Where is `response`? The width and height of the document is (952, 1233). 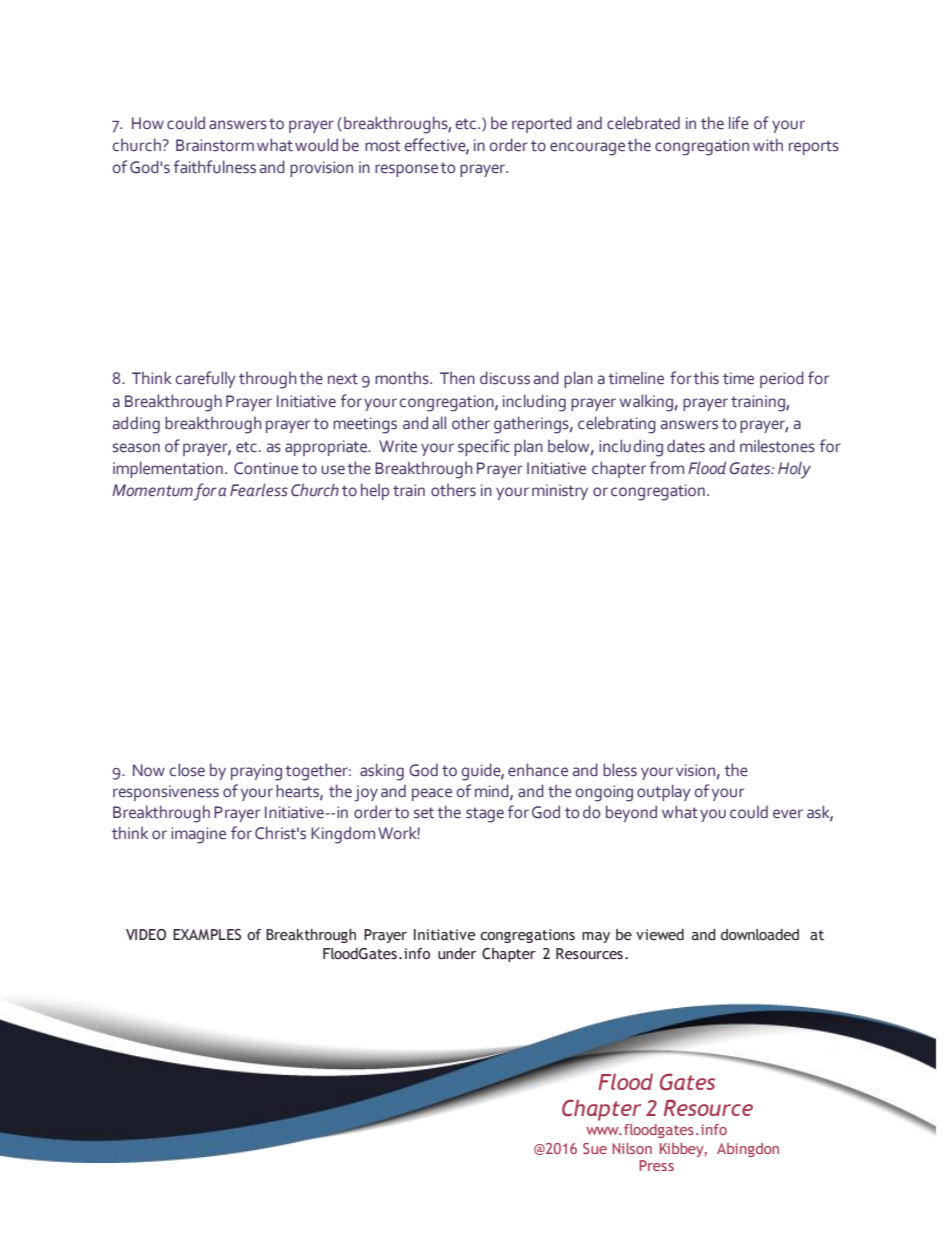
response is located at coordinates (406, 170).
